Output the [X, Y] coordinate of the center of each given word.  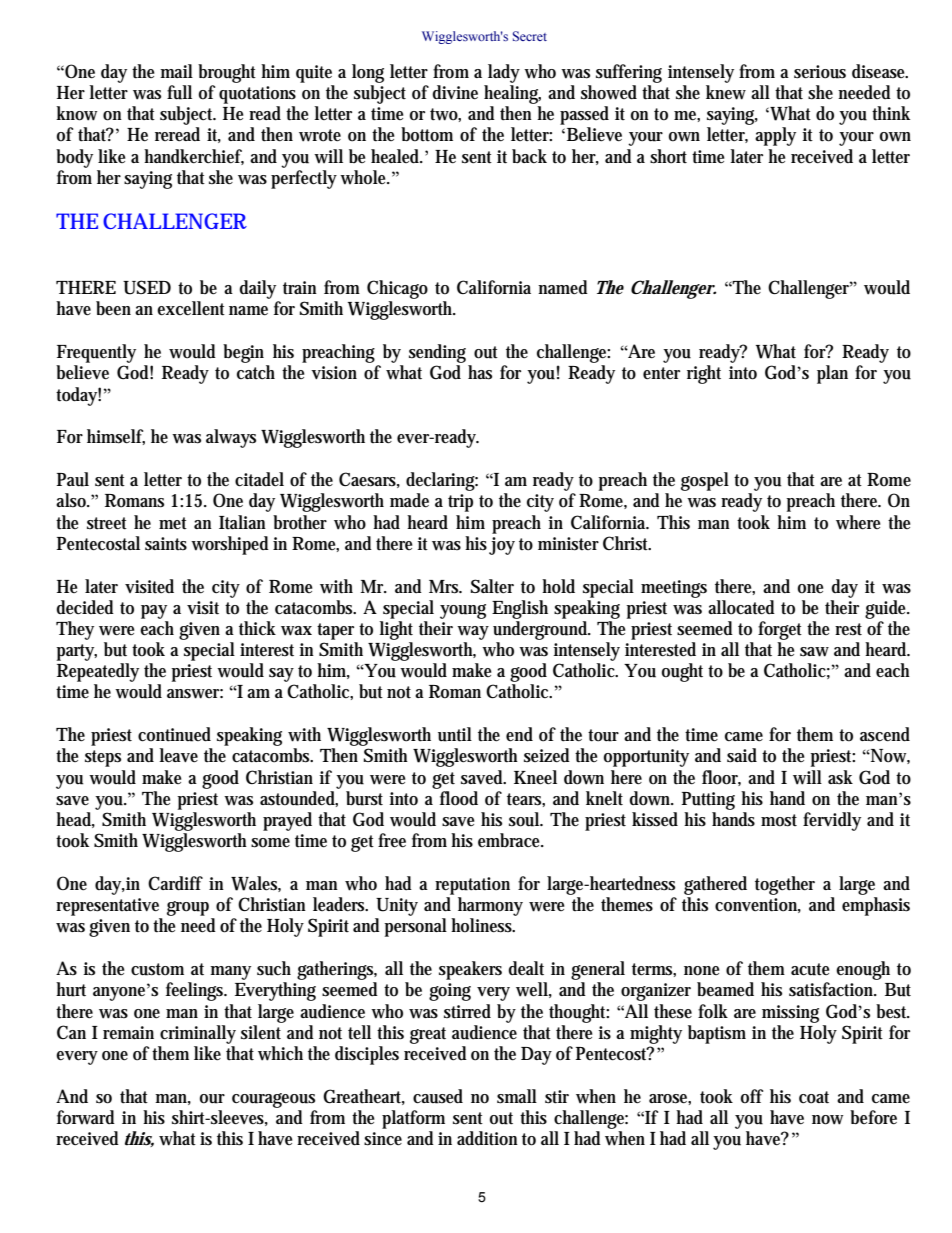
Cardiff [175, 883]
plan [832, 374]
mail [176, 71]
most [779, 820]
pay [154, 612]
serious [820, 72]
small [517, 1096]
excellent [191, 308]
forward [86, 1117]
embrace [511, 840]
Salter [492, 586]
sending [437, 353]
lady [504, 73]
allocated [741, 607]
